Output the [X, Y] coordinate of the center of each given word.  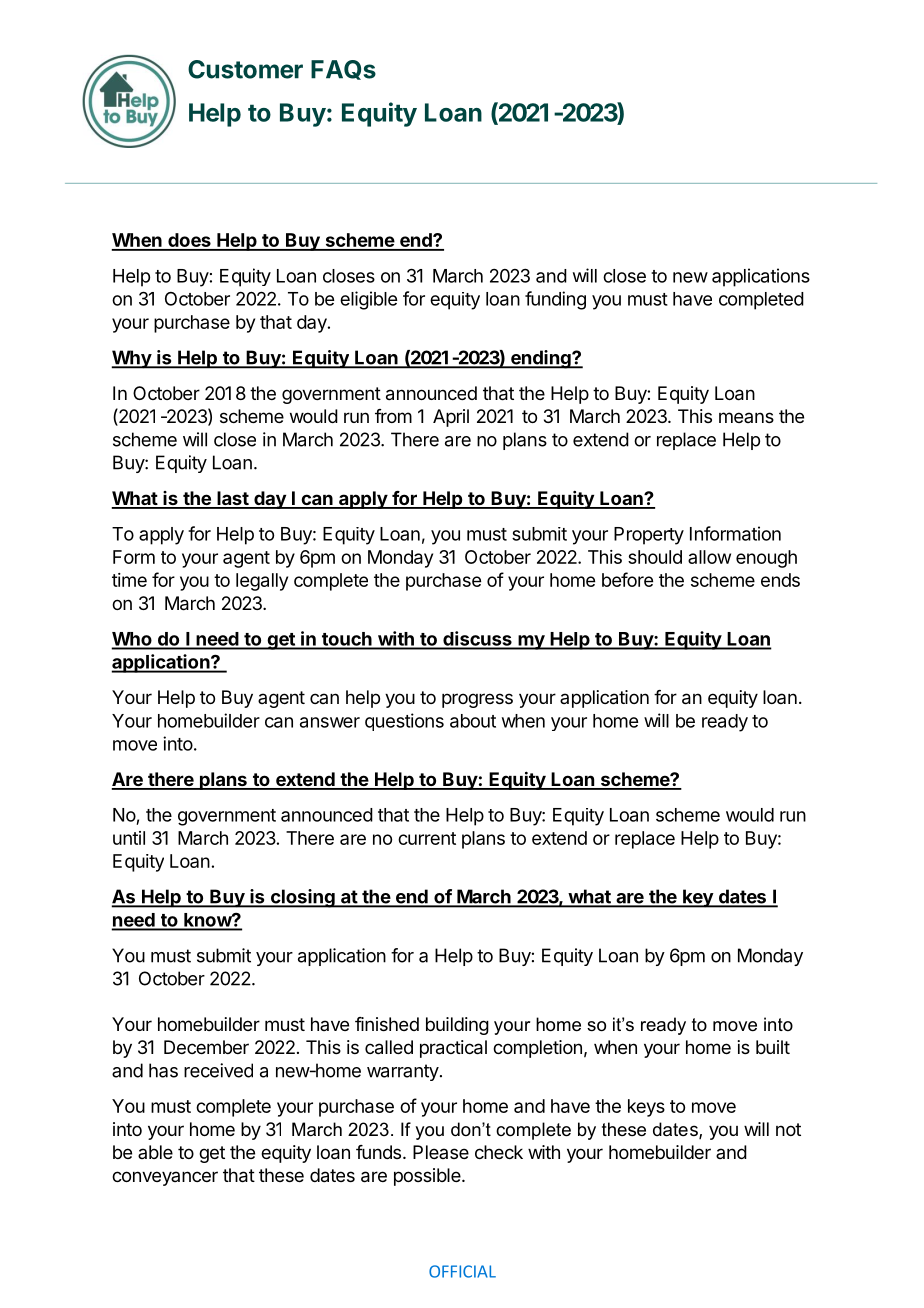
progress [477, 700]
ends [780, 580]
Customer [245, 69]
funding [555, 300]
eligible [368, 300]
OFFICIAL [462, 1271]
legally [262, 582]
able [155, 1152]
